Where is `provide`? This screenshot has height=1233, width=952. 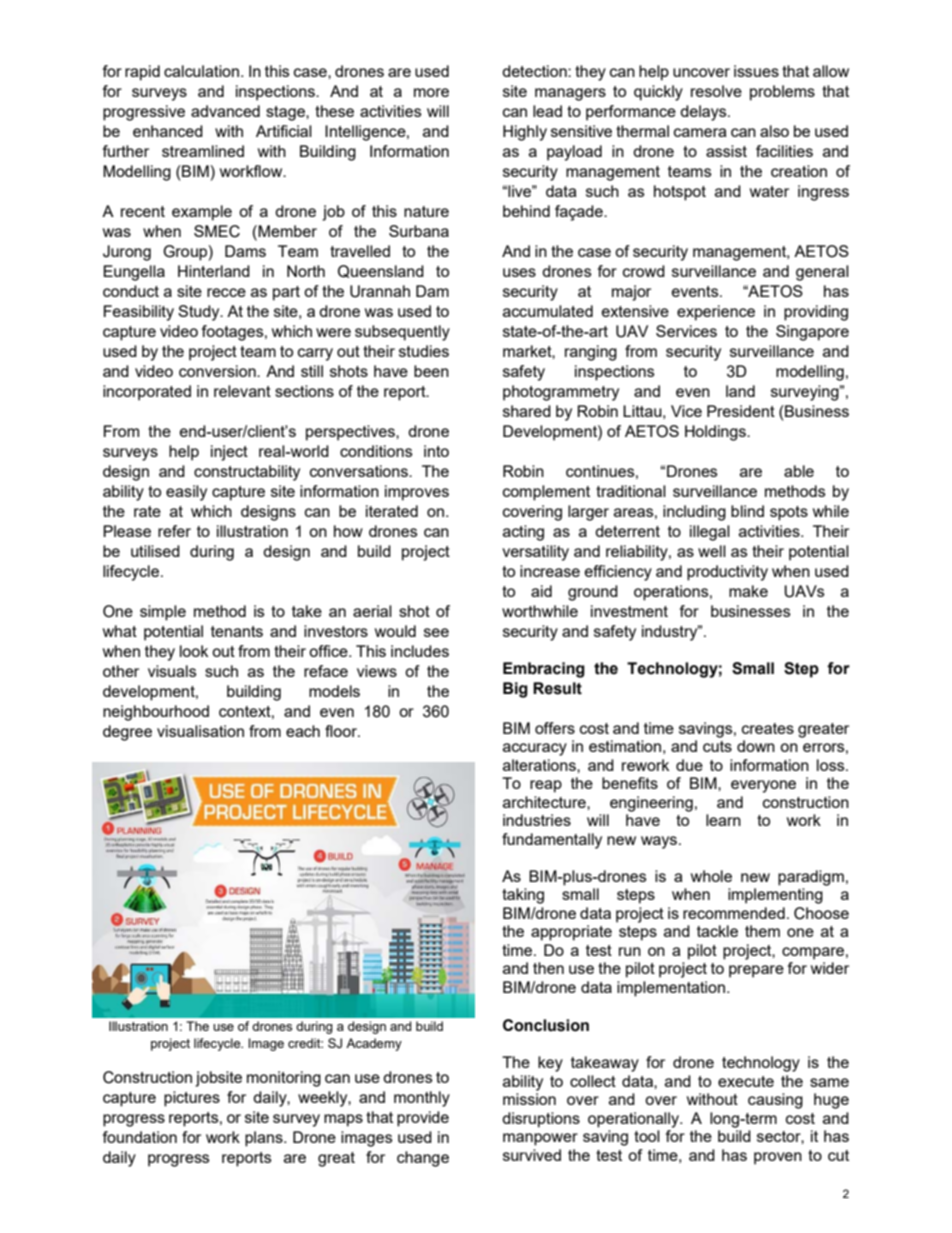 provide is located at coordinates (423, 1119).
